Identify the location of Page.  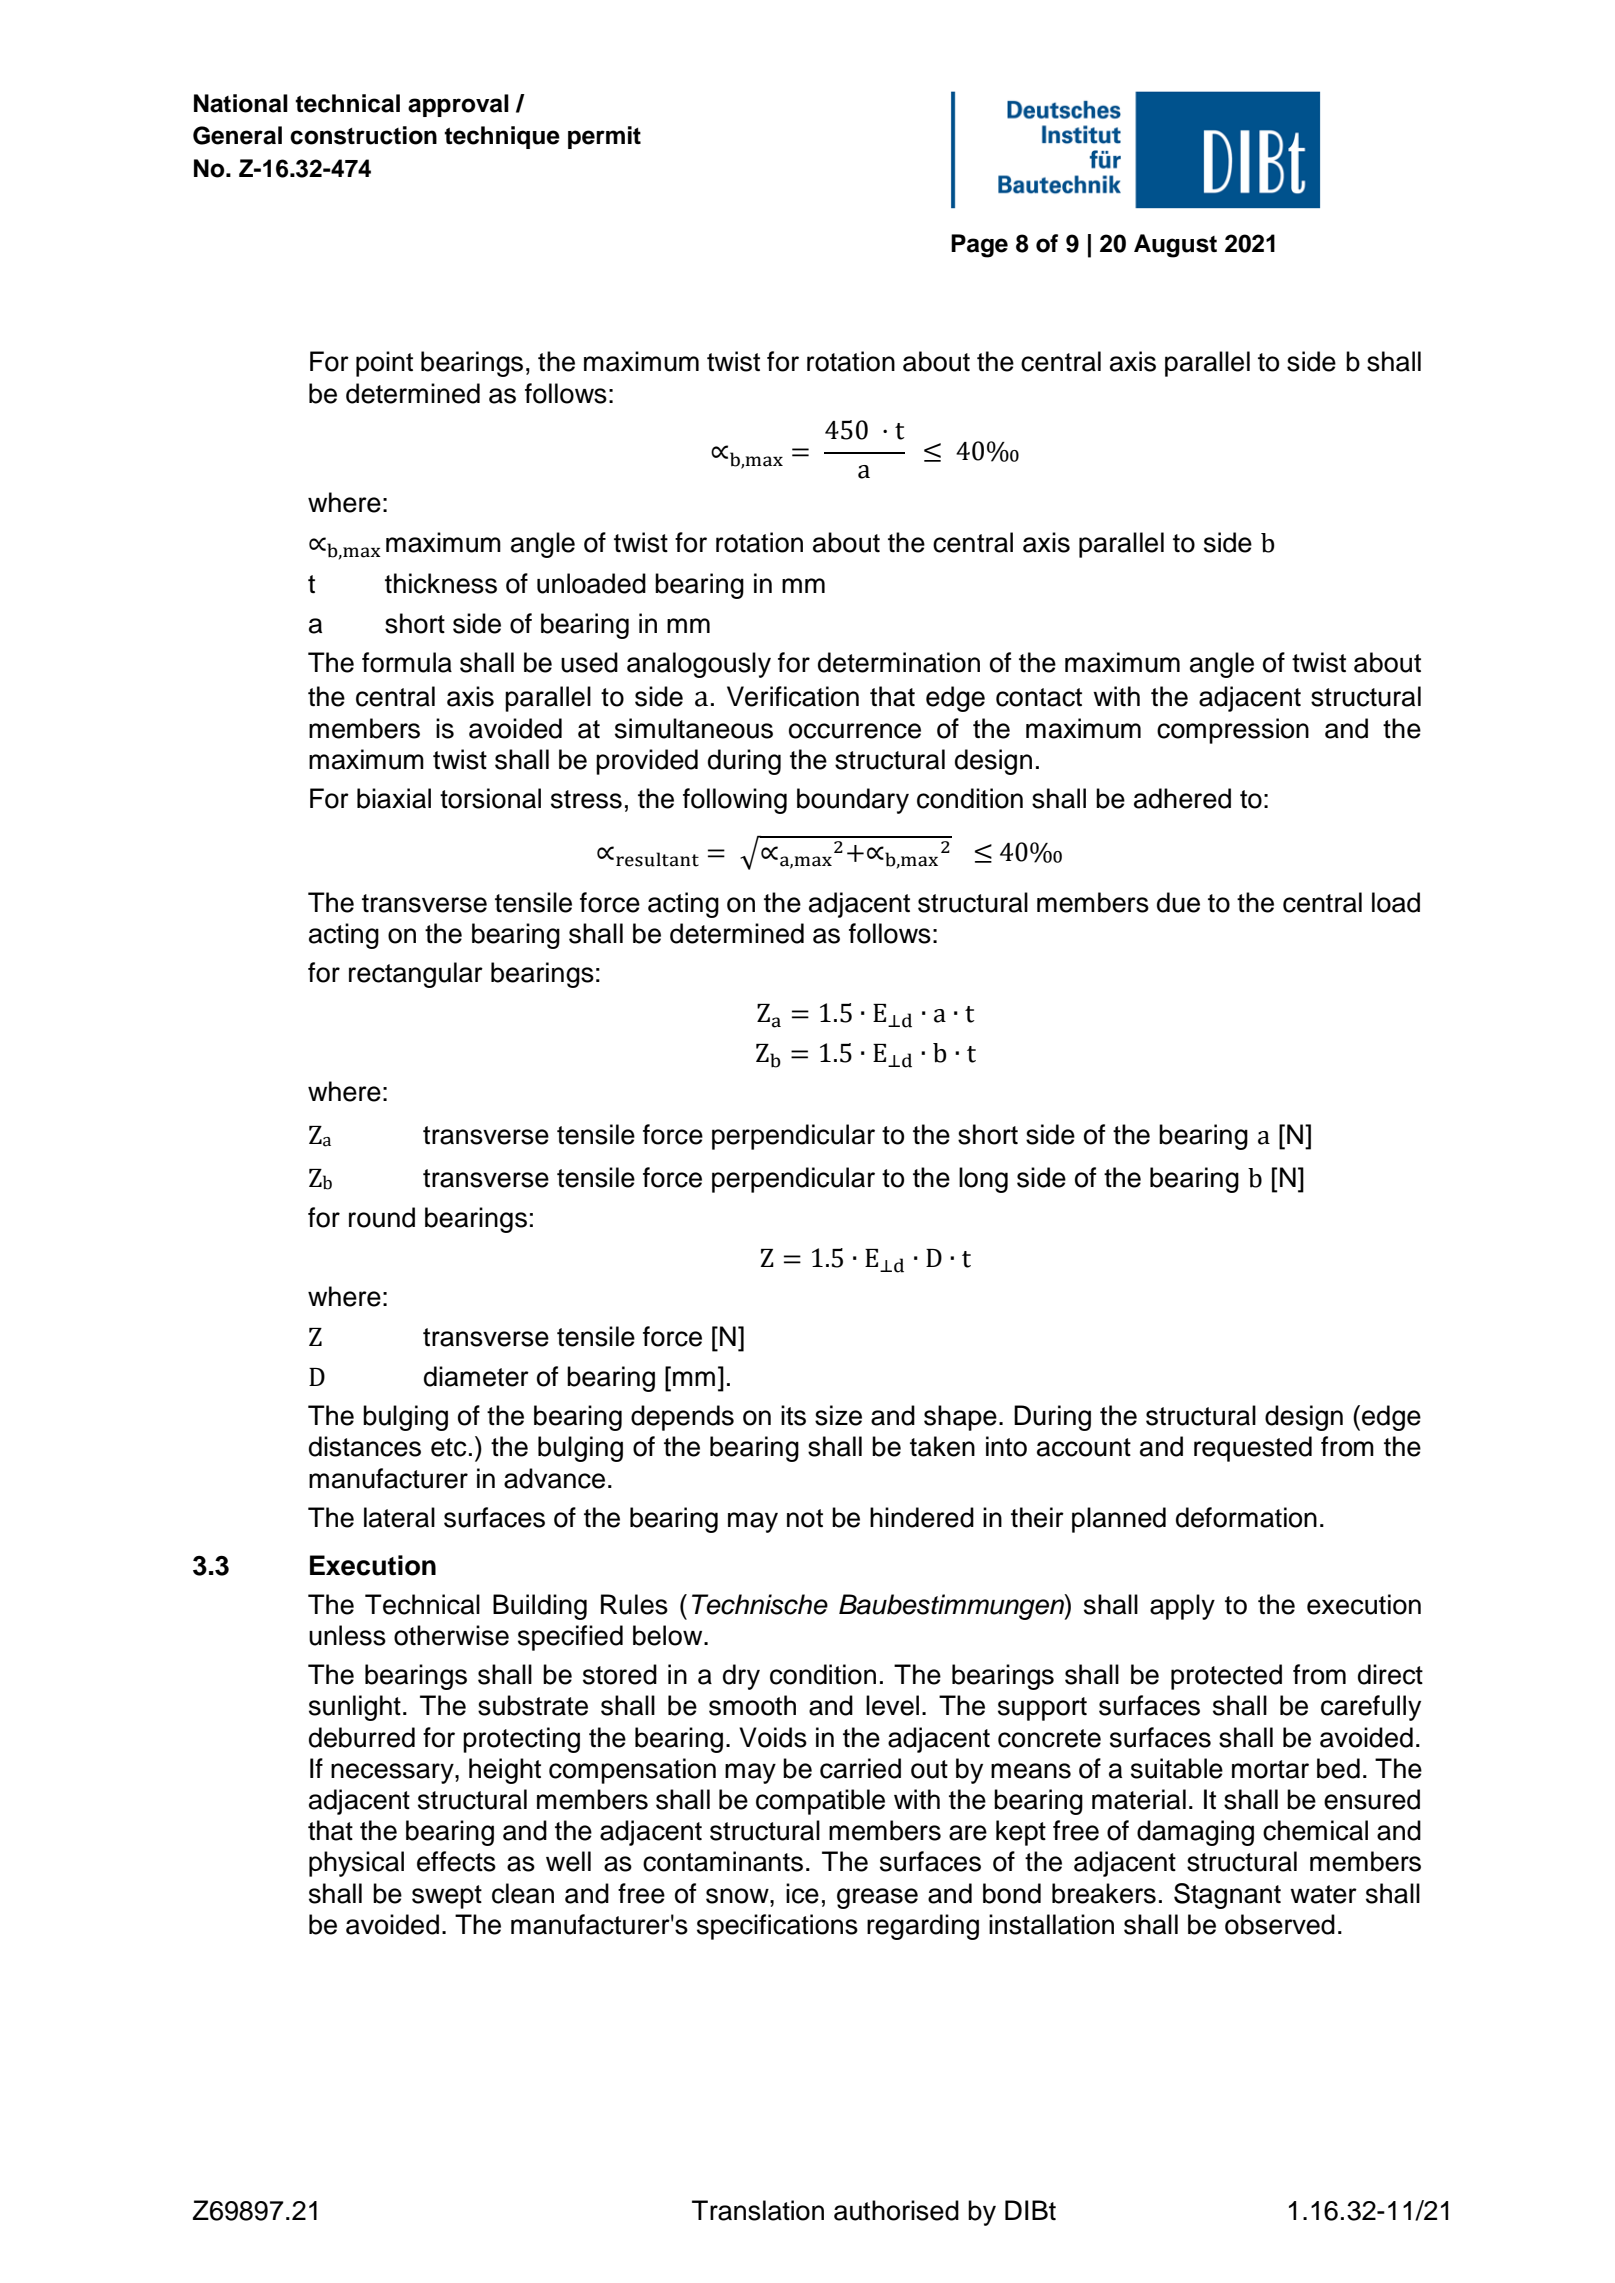
(979, 246).
